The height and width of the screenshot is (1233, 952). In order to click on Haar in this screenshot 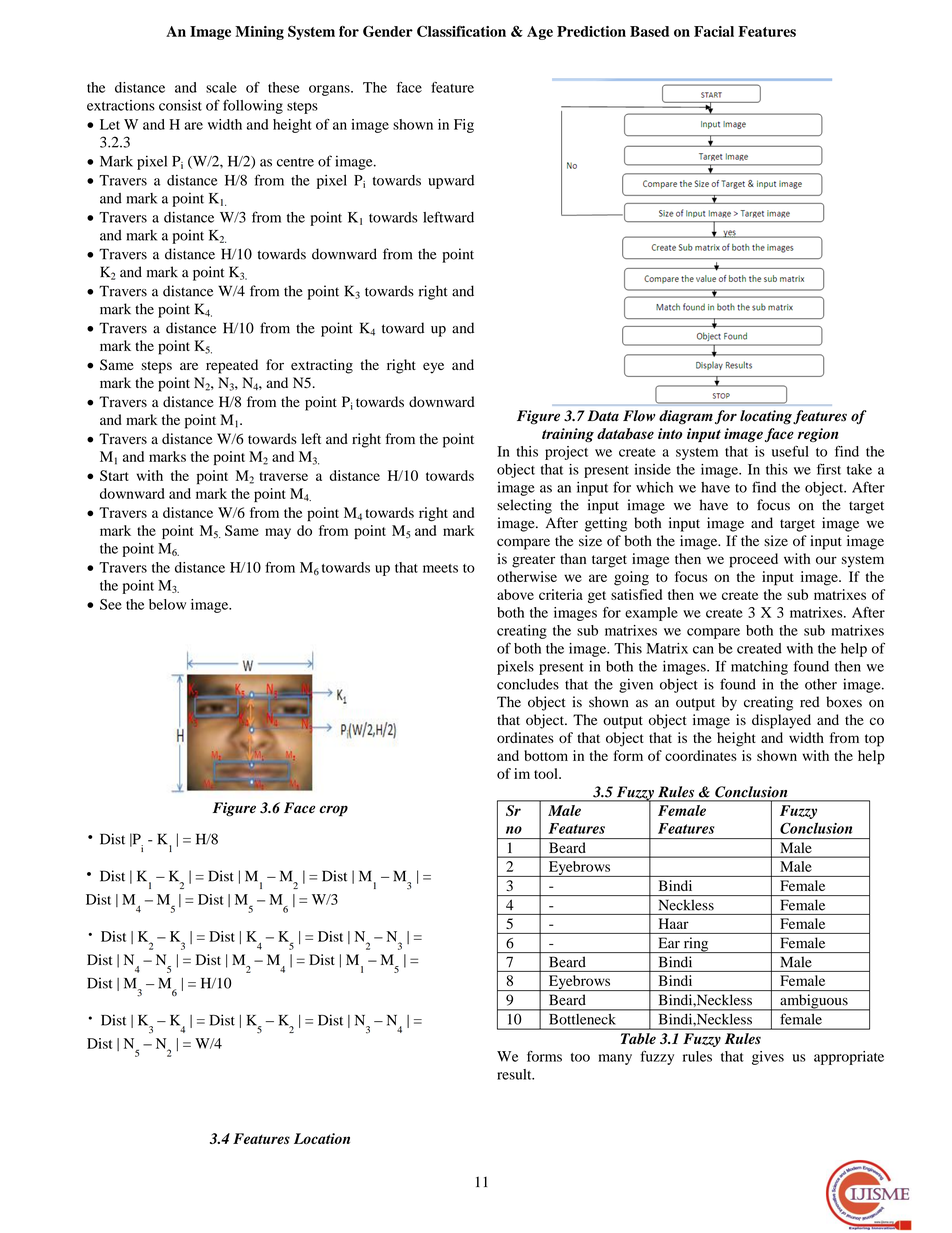, I will do `click(674, 923)`.
